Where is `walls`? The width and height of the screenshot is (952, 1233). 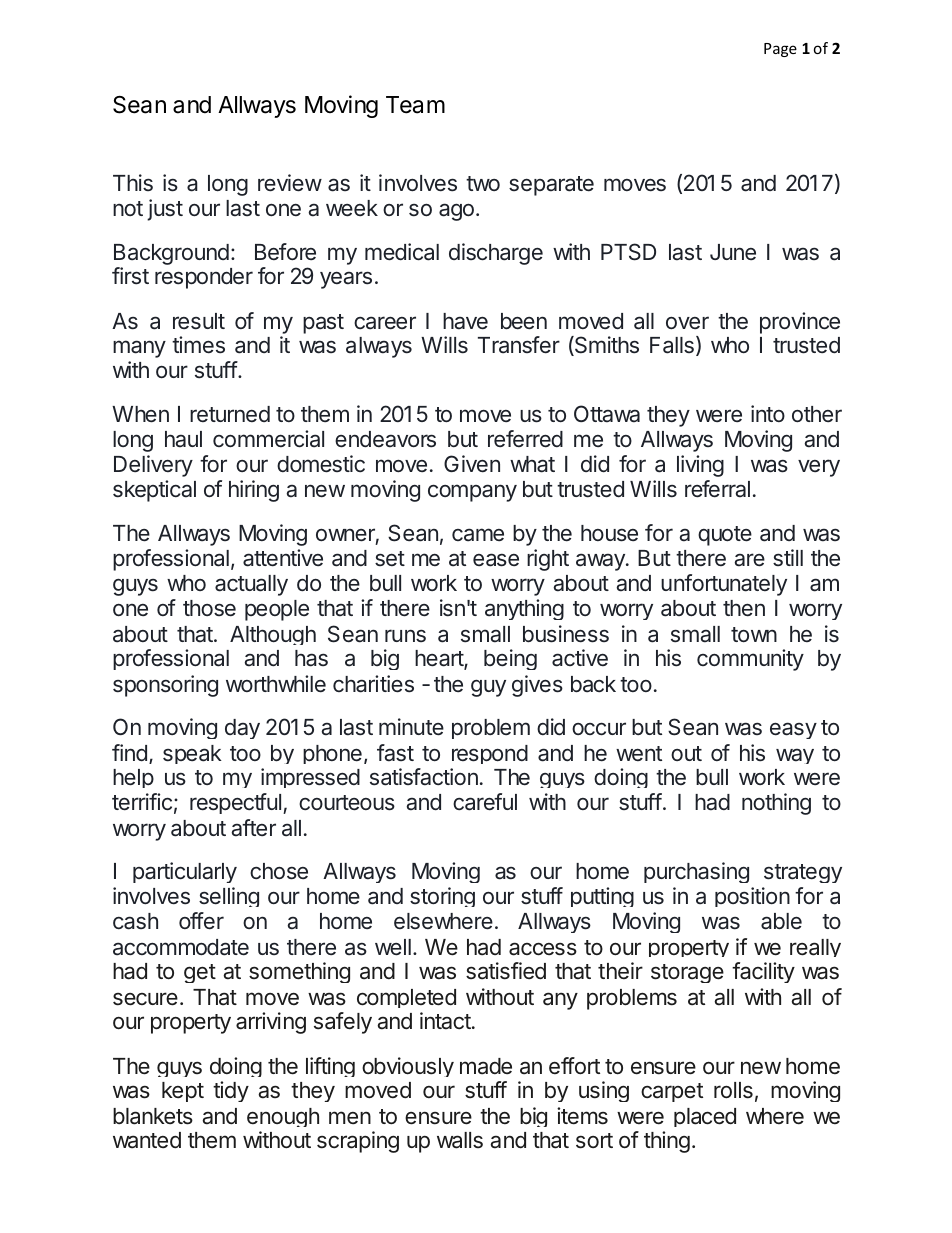 walls is located at coordinates (460, 1140).
